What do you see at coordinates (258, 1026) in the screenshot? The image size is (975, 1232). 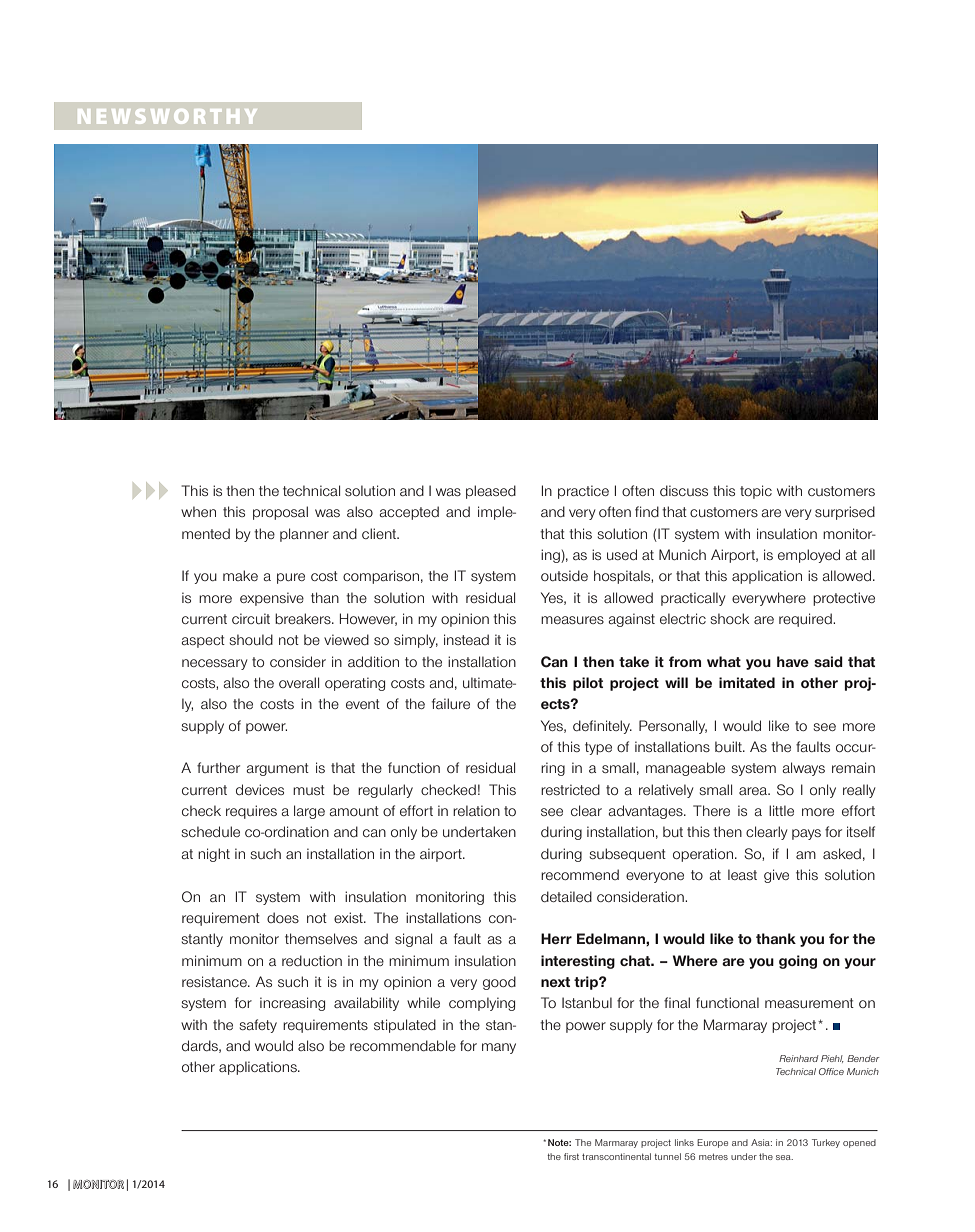 I see `safety` at bounding box center [258, 1026].
